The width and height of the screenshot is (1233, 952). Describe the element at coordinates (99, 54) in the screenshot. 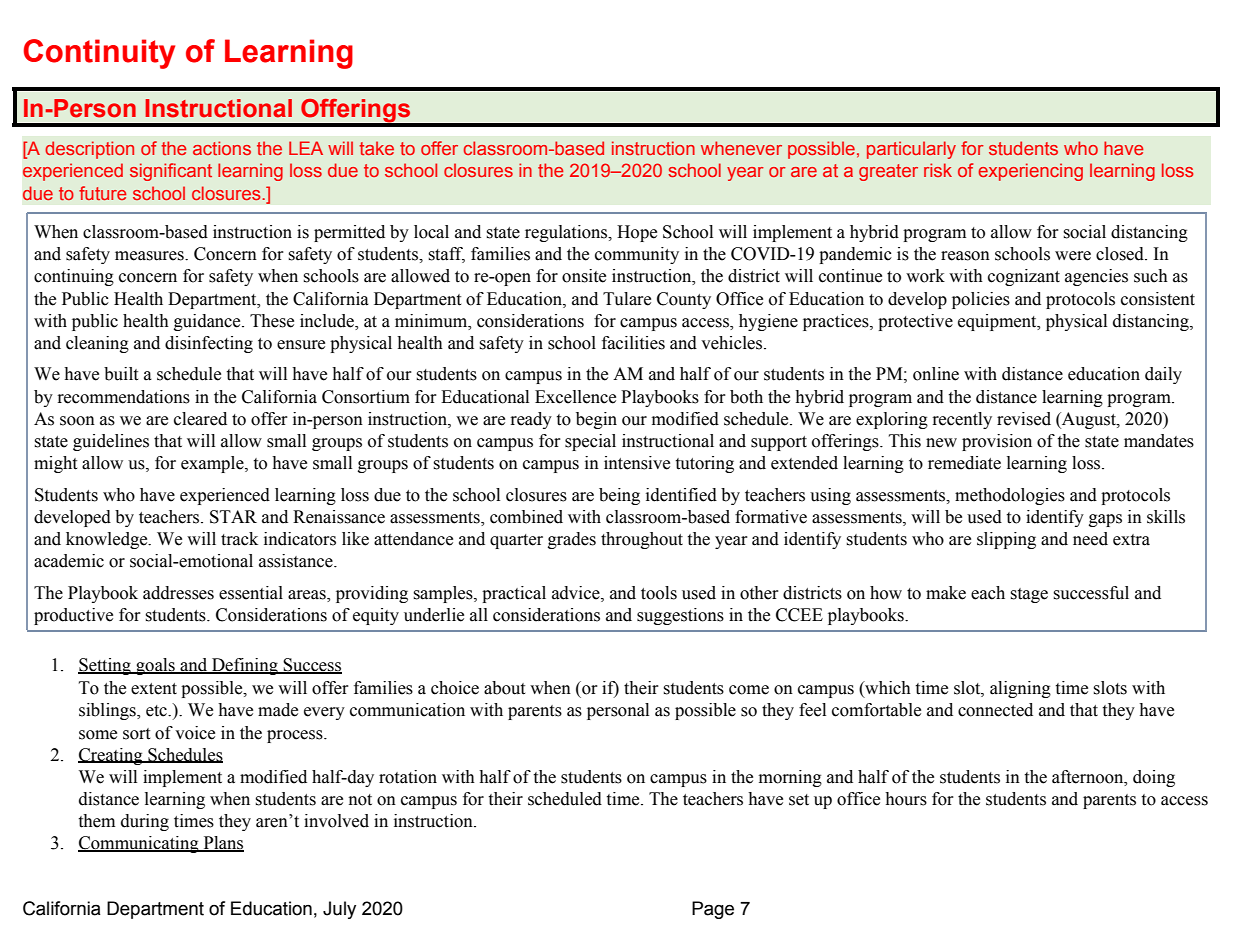

I see `Continuity` at that location.
